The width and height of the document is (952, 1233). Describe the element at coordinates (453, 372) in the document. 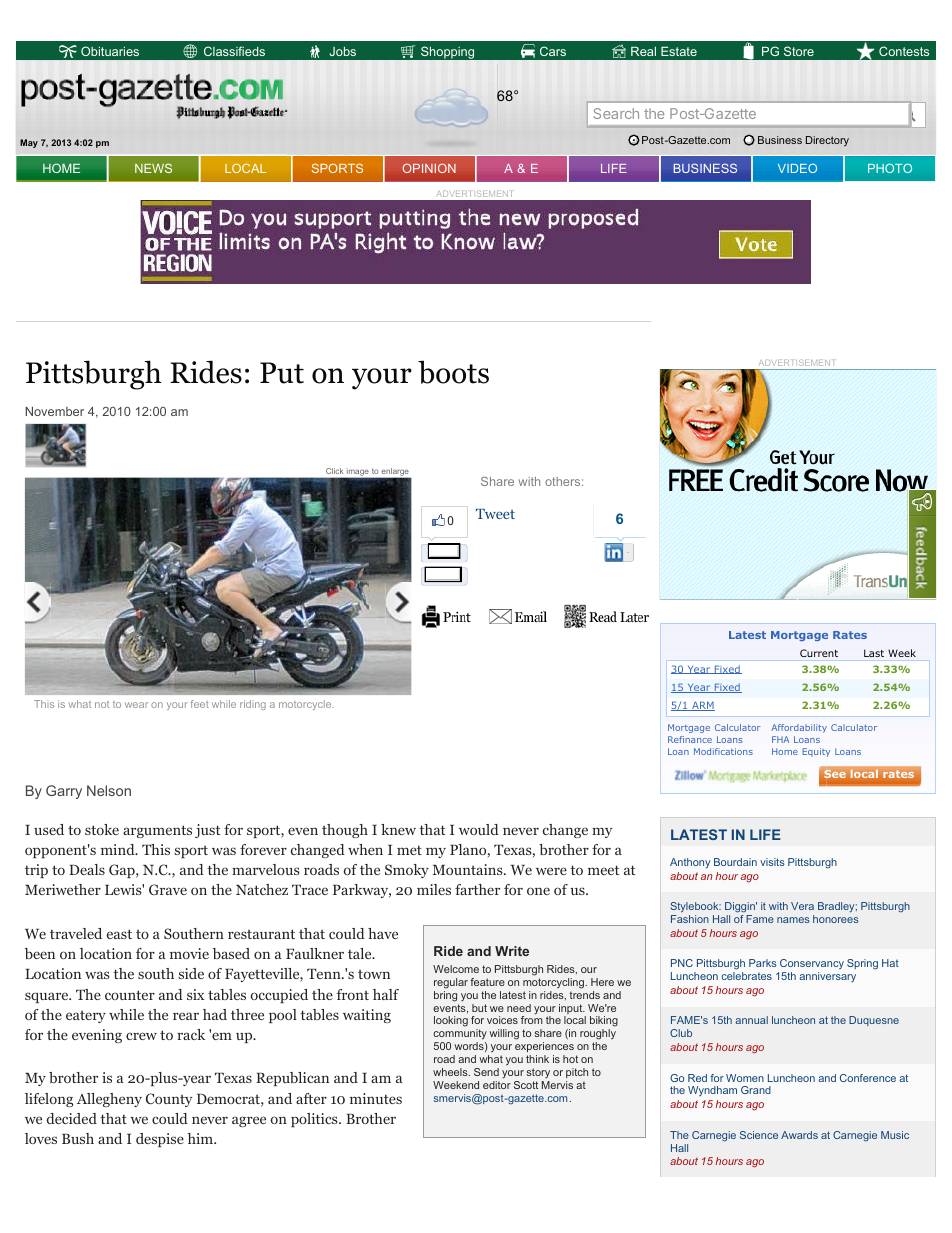

I see `boots` at that location.
